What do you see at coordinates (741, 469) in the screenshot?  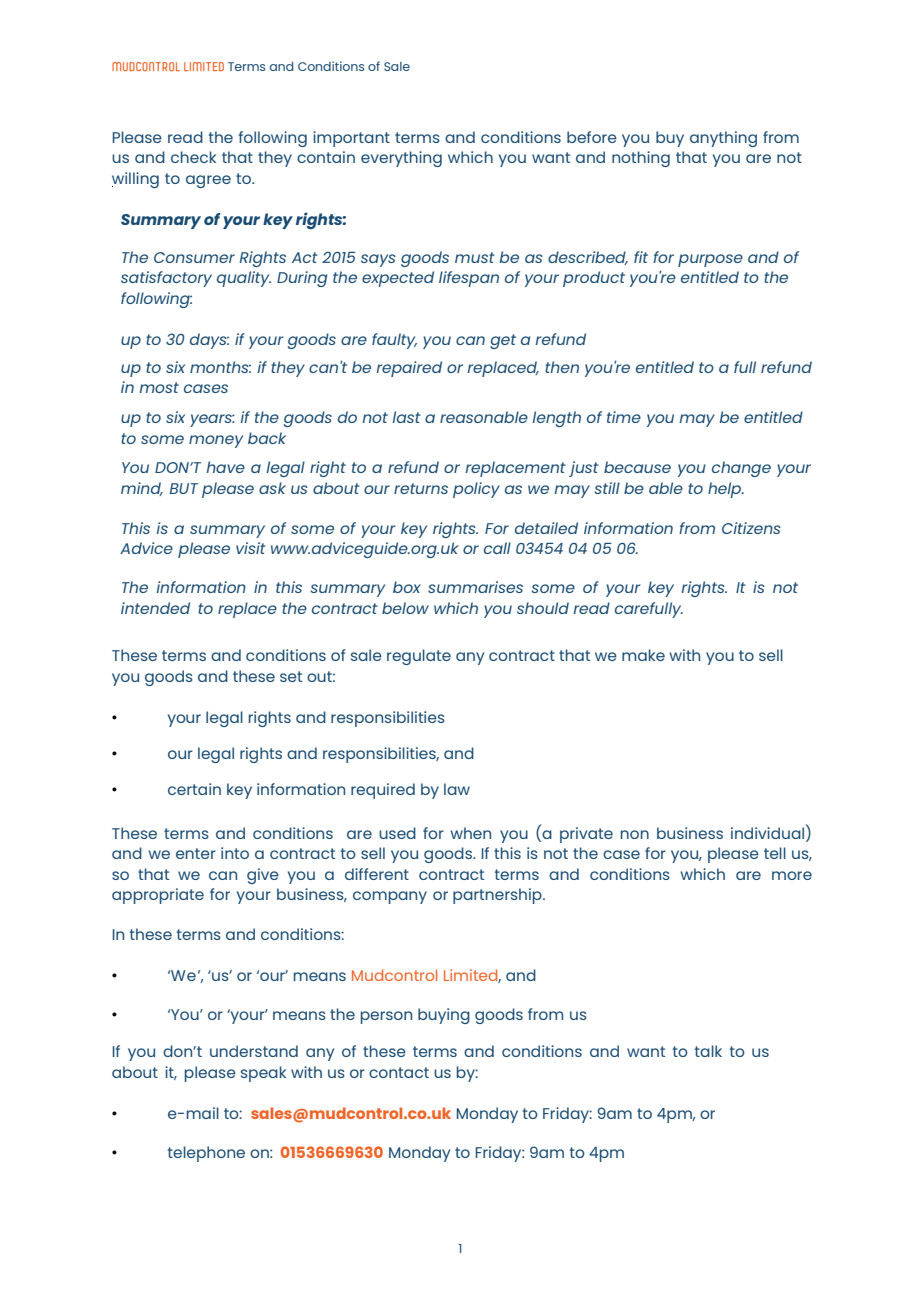 I see `change` at bounding box center [741, 469].
